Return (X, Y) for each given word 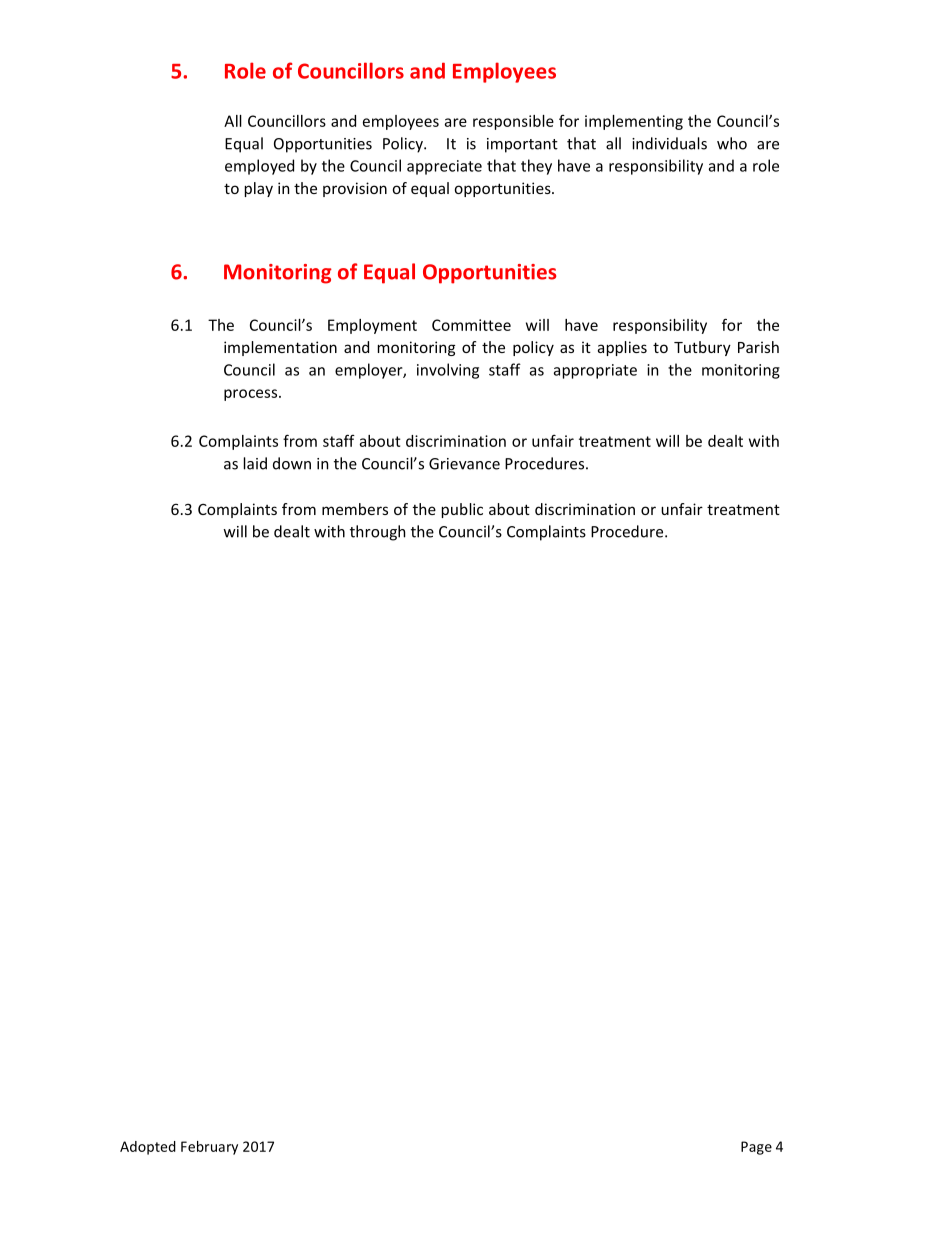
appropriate (595, 371)
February (209, 1148)
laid (255, 463)
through (377, 533)
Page (756, 1148)
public (462, 510)
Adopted (148, 1148)
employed (259, 167)
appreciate (444, 167)
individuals (669, 143)
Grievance (464, 464)
